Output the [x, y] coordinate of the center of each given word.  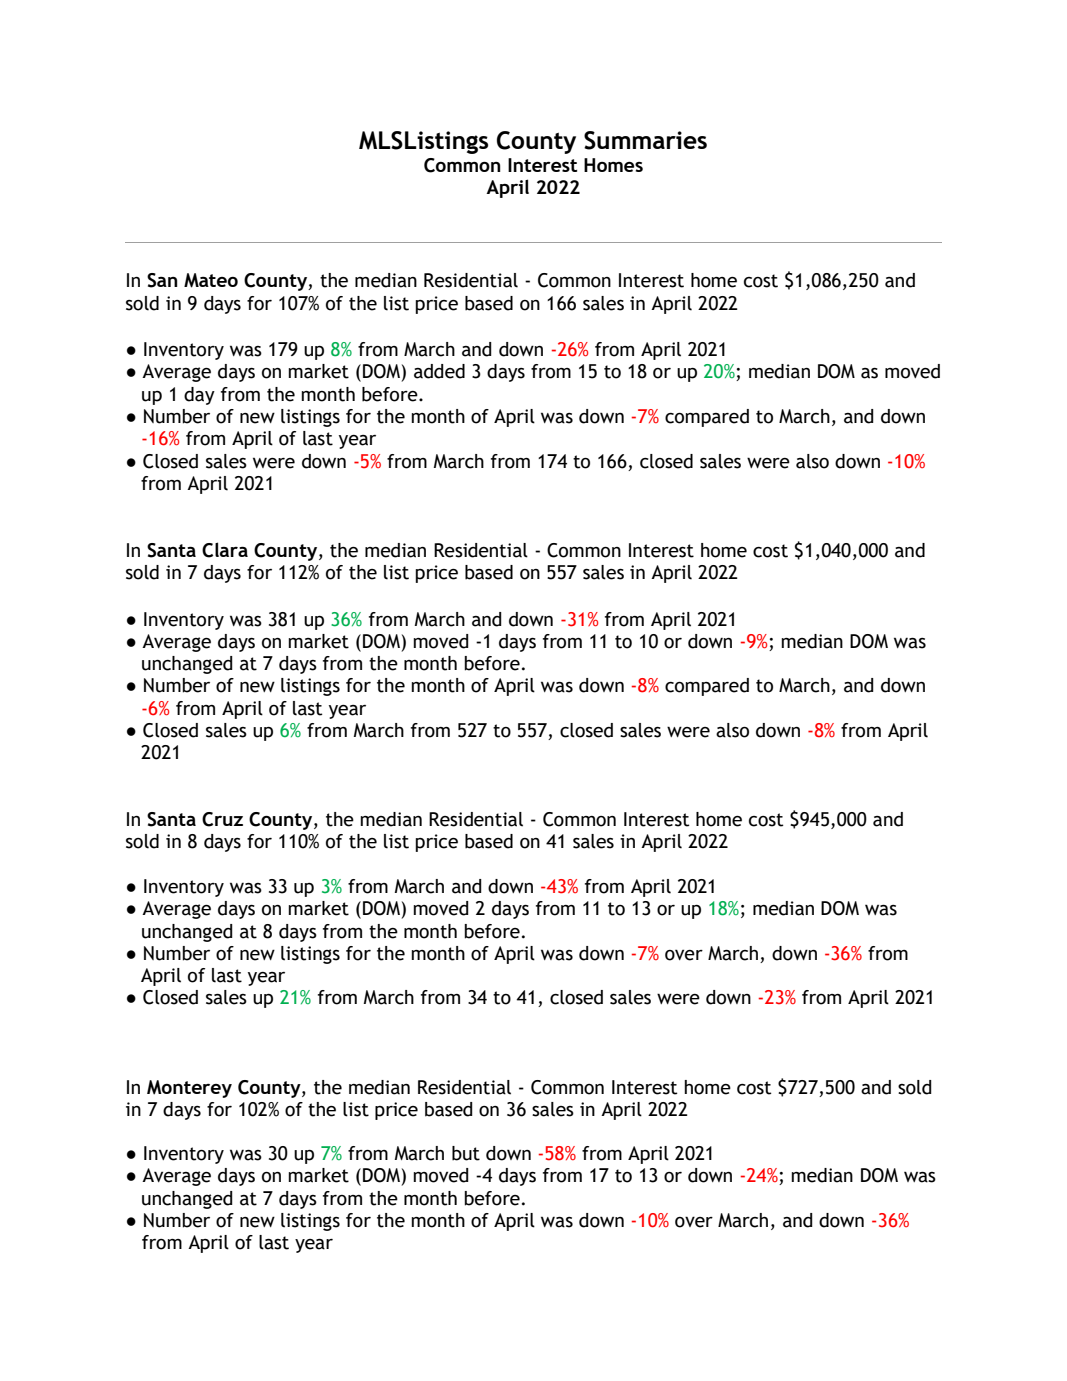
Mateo [211, 280]
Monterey [189, 1089]
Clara [225, 550]
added [439, 371]
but [466, 1153]
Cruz [222, 819]
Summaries [645, 140]
